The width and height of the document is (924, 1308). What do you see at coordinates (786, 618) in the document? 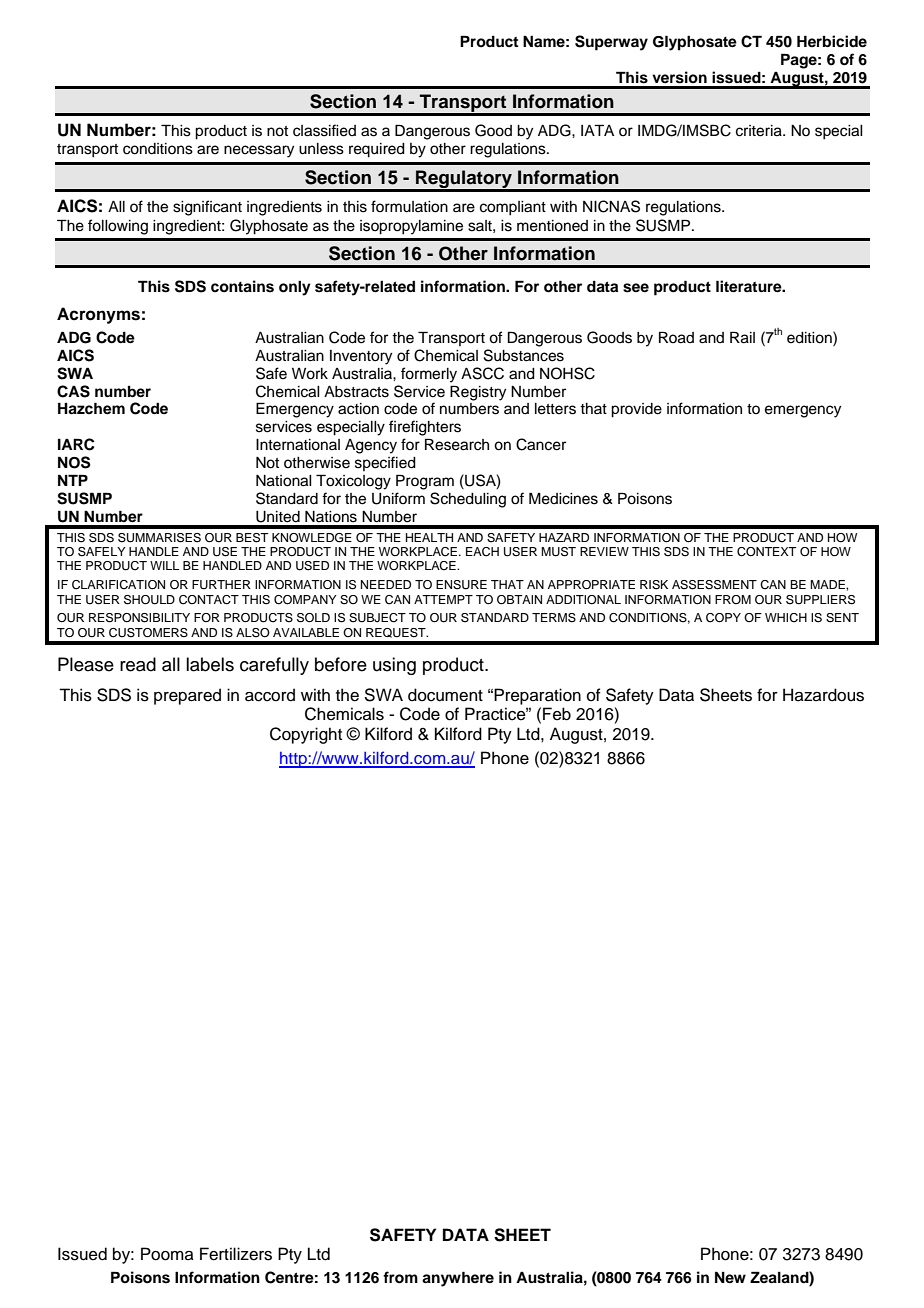
I see `WHICH` at bounding box center [786, 618].
